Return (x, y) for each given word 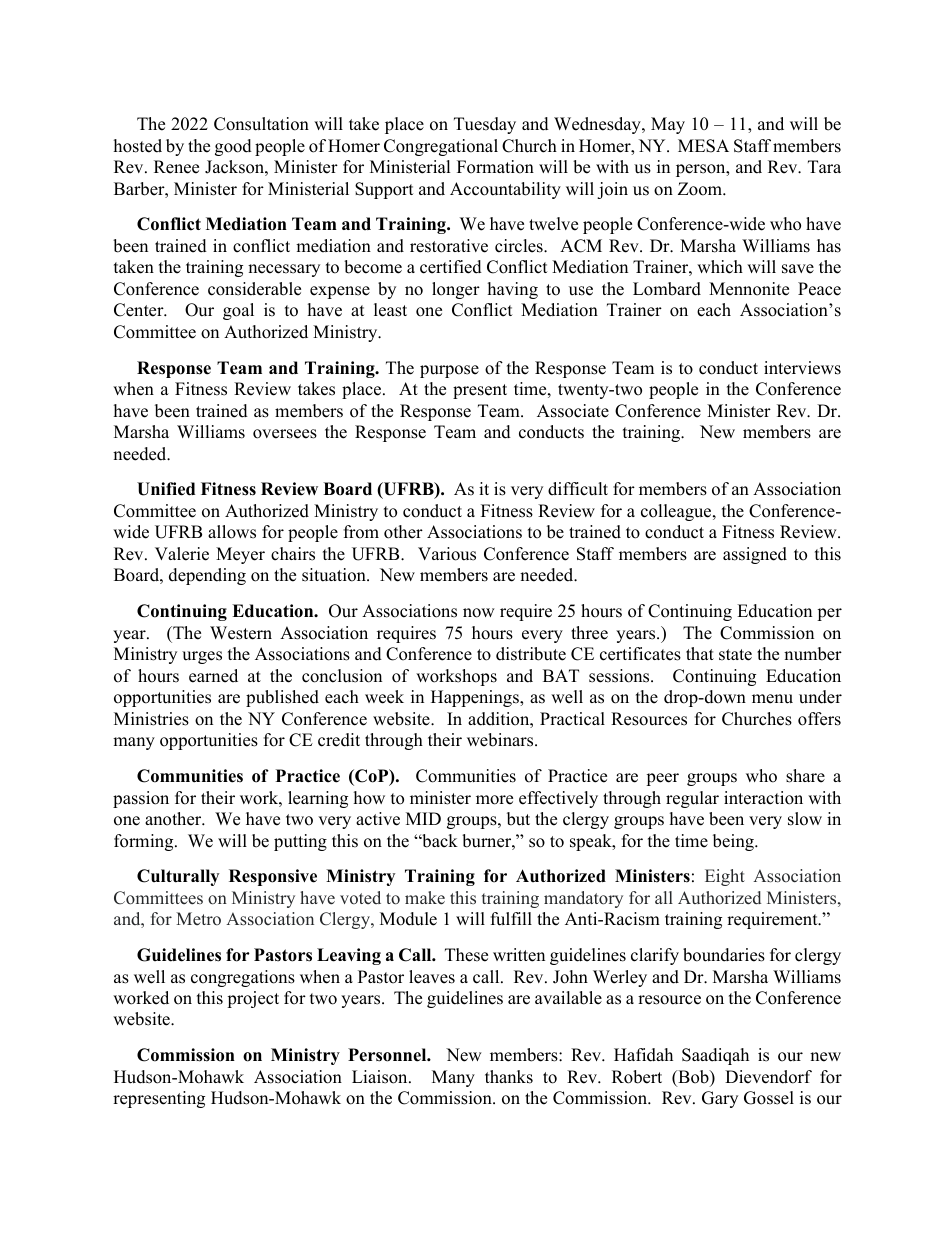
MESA (703, 146)
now (479, 613)
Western (241, 633)
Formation (495, 167)
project (253, 999)
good (233, 147)
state (735, 655)
